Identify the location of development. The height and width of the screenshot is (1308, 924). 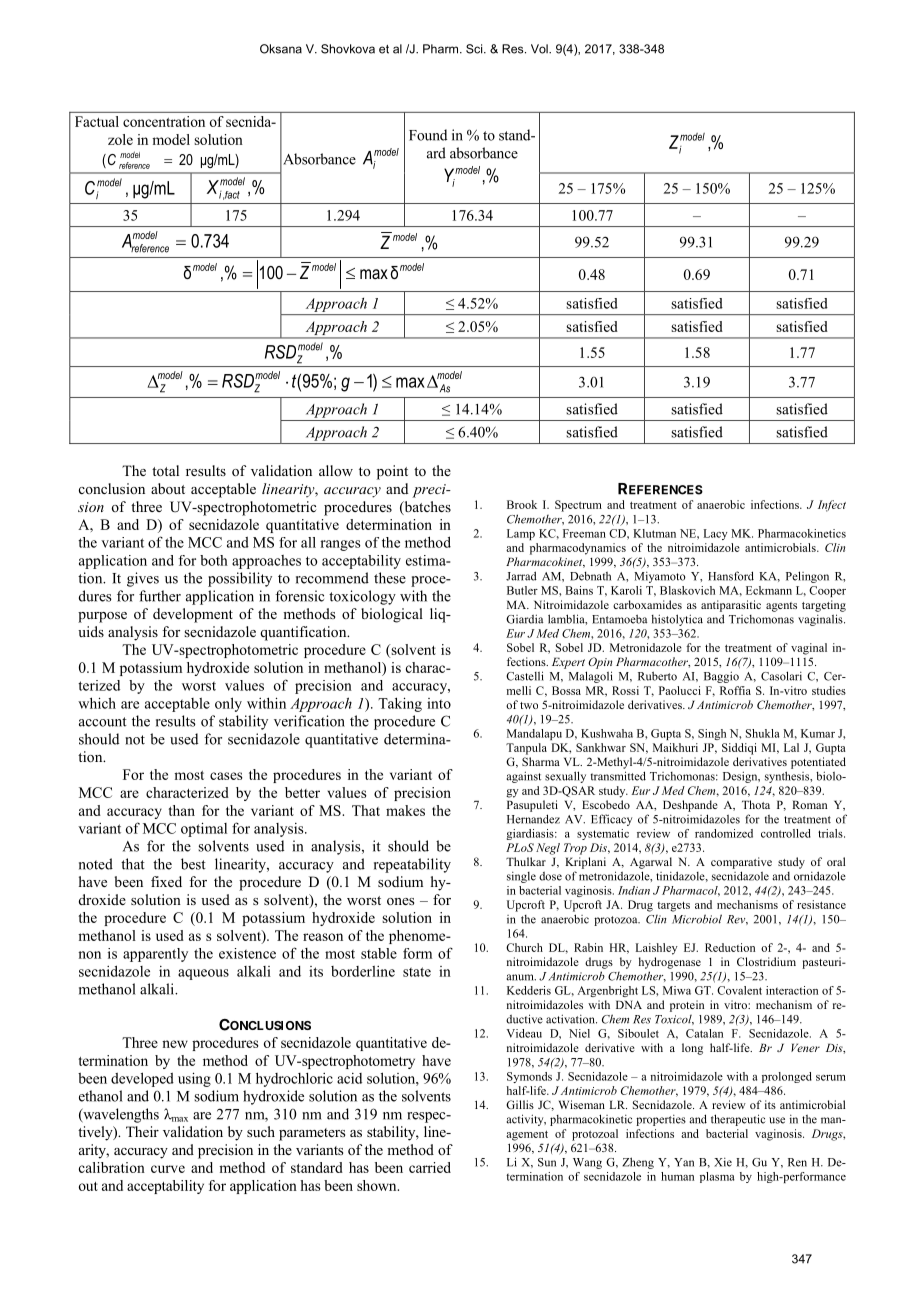
(193, 615).
